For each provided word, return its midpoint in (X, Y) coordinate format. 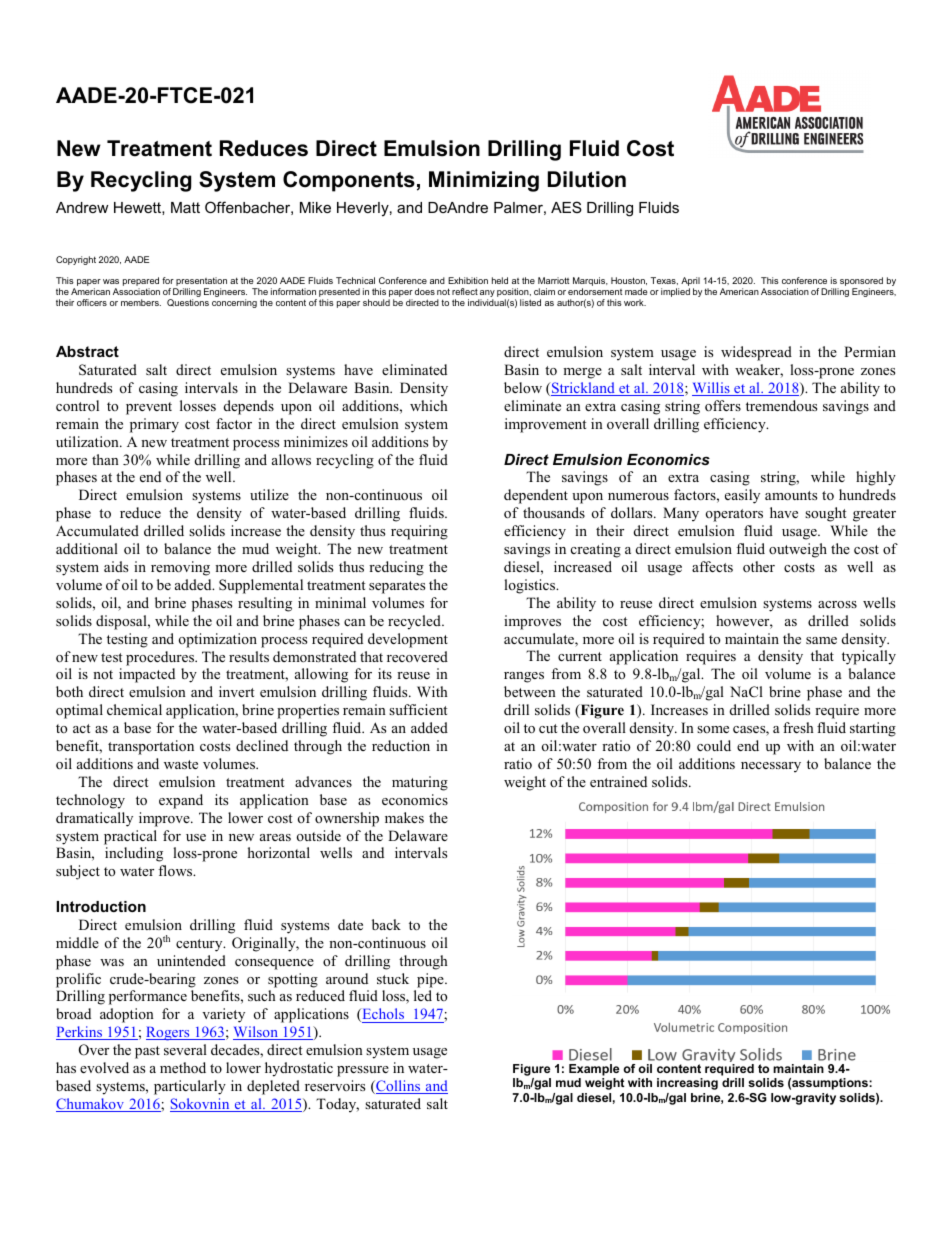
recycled (415, 622)
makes (404, 817)
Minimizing (484, 181)
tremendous (781, 405)
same (821, 640)
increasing (687, 1084)
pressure (363, 1071)
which (429, 405)
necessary (771, 767)
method (183, 1067)
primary (154, 425)
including (134, 854)
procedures (161, 658)
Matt (185, 207)
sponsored (860, 283)
